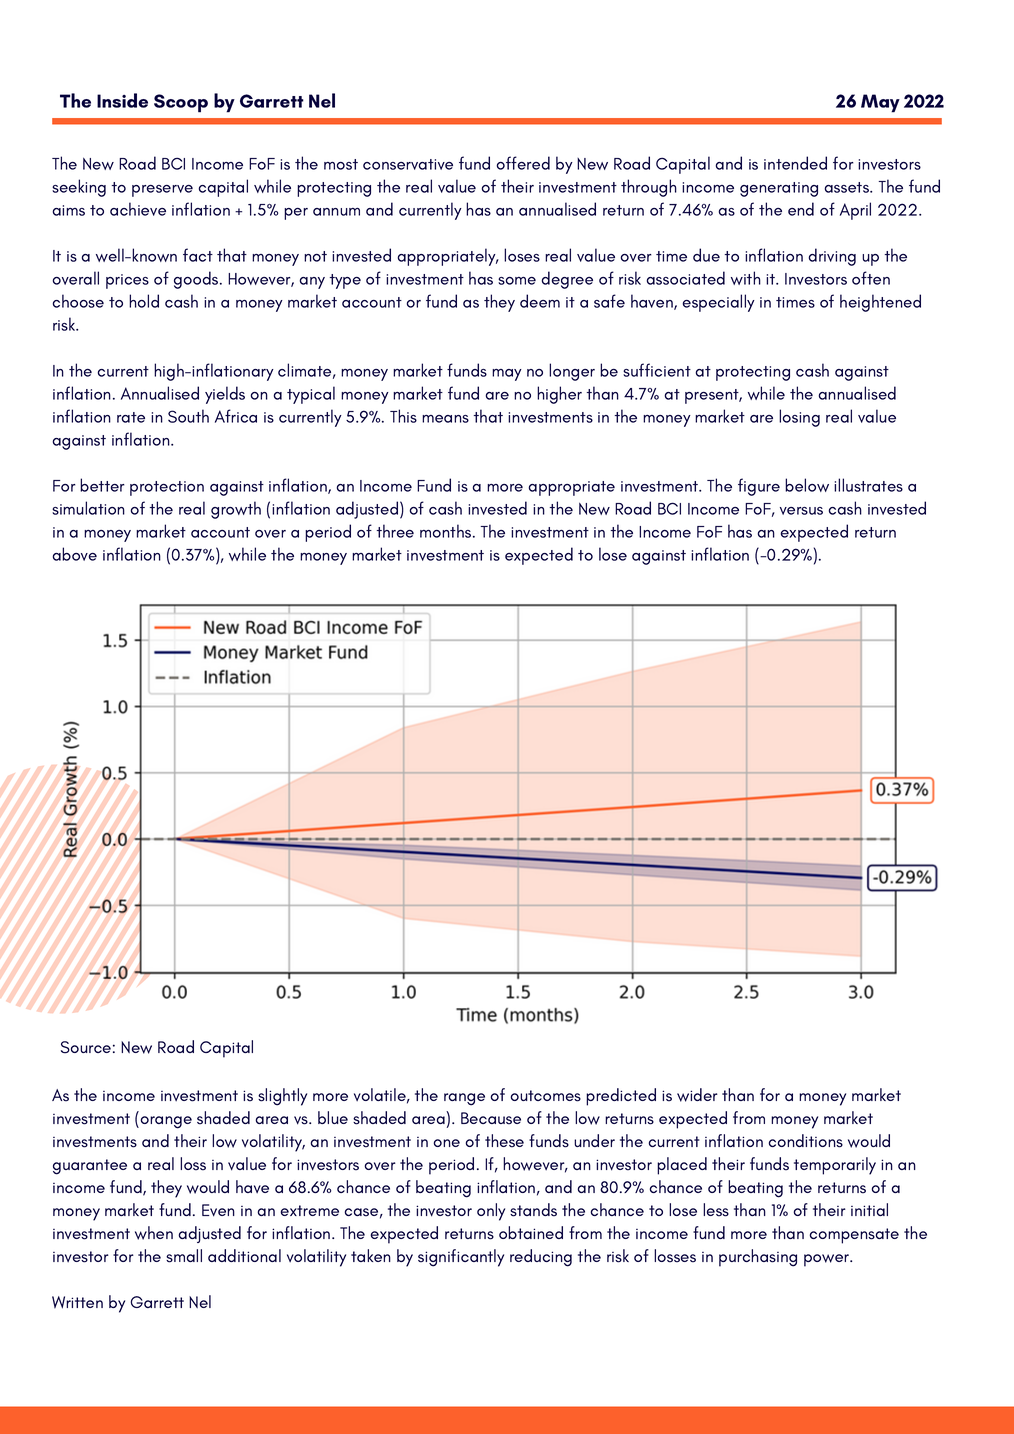 This page has width=1014, height=1434. Describe the element at coordinates (801, 511) in the page. I see `versus` at that location.
